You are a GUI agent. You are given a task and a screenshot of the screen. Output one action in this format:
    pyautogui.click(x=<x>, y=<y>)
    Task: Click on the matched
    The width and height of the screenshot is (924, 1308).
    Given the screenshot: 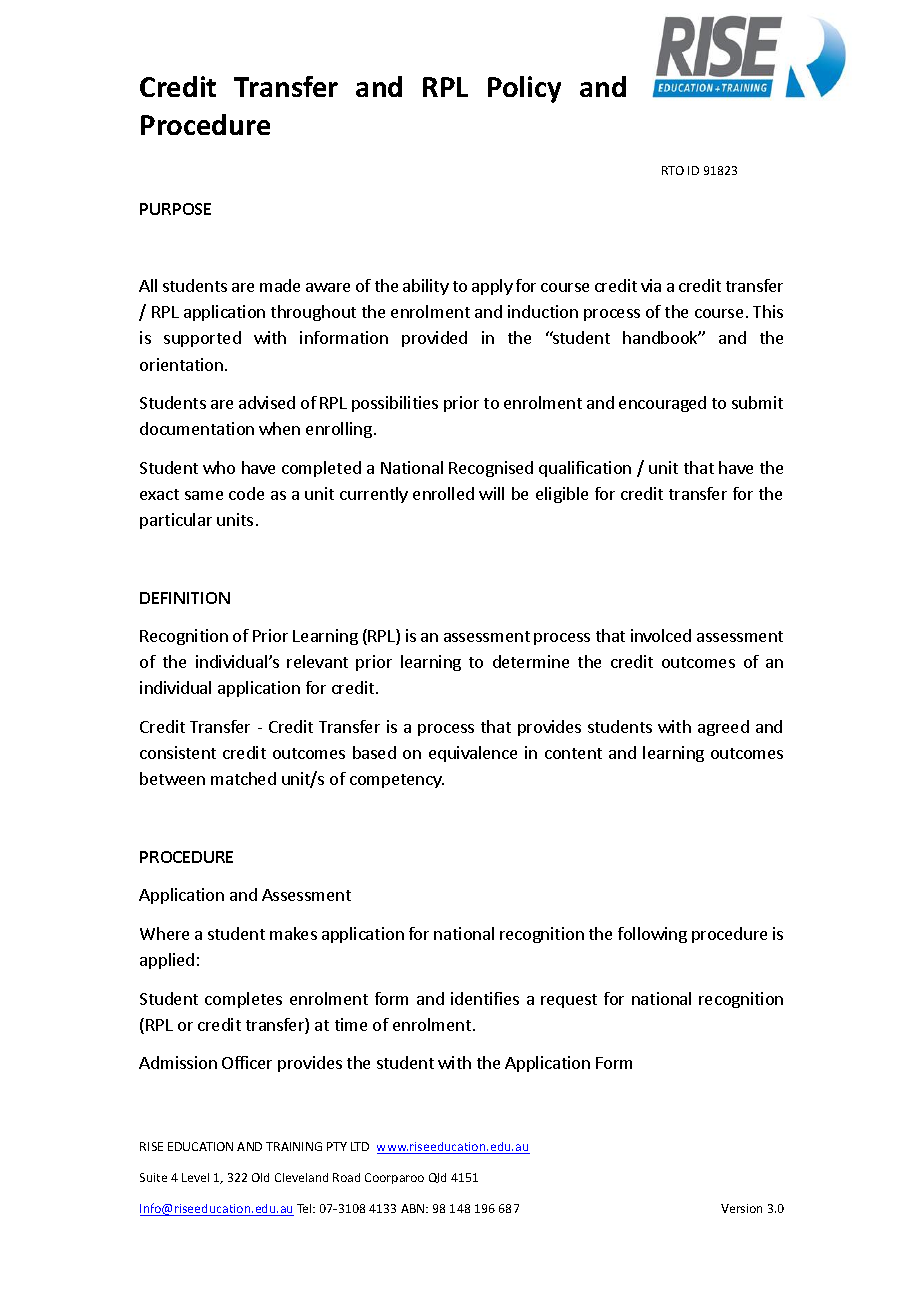 What is the action you would take?
    pyautogui.click(x=243, y=778)
